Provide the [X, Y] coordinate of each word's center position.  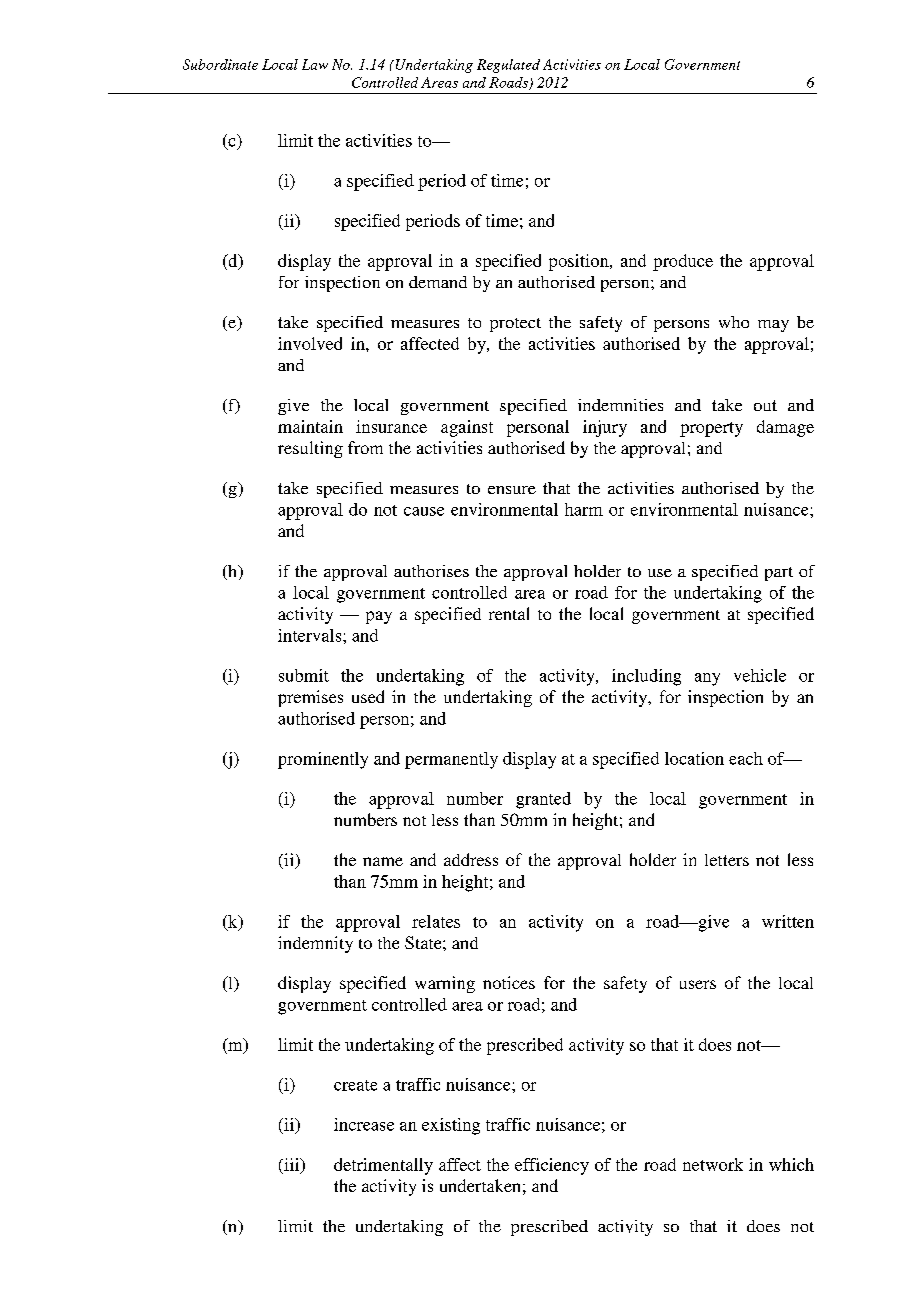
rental [509, 613]
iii [292, 1165]
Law [315, 64]
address [471, 859]
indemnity [315, 944]
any [707, 679]
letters [727, 860]
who [734, 322]
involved [310, 343]
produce [683, 262]
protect [515, 325]
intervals [311, 635]
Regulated [508, 66]
